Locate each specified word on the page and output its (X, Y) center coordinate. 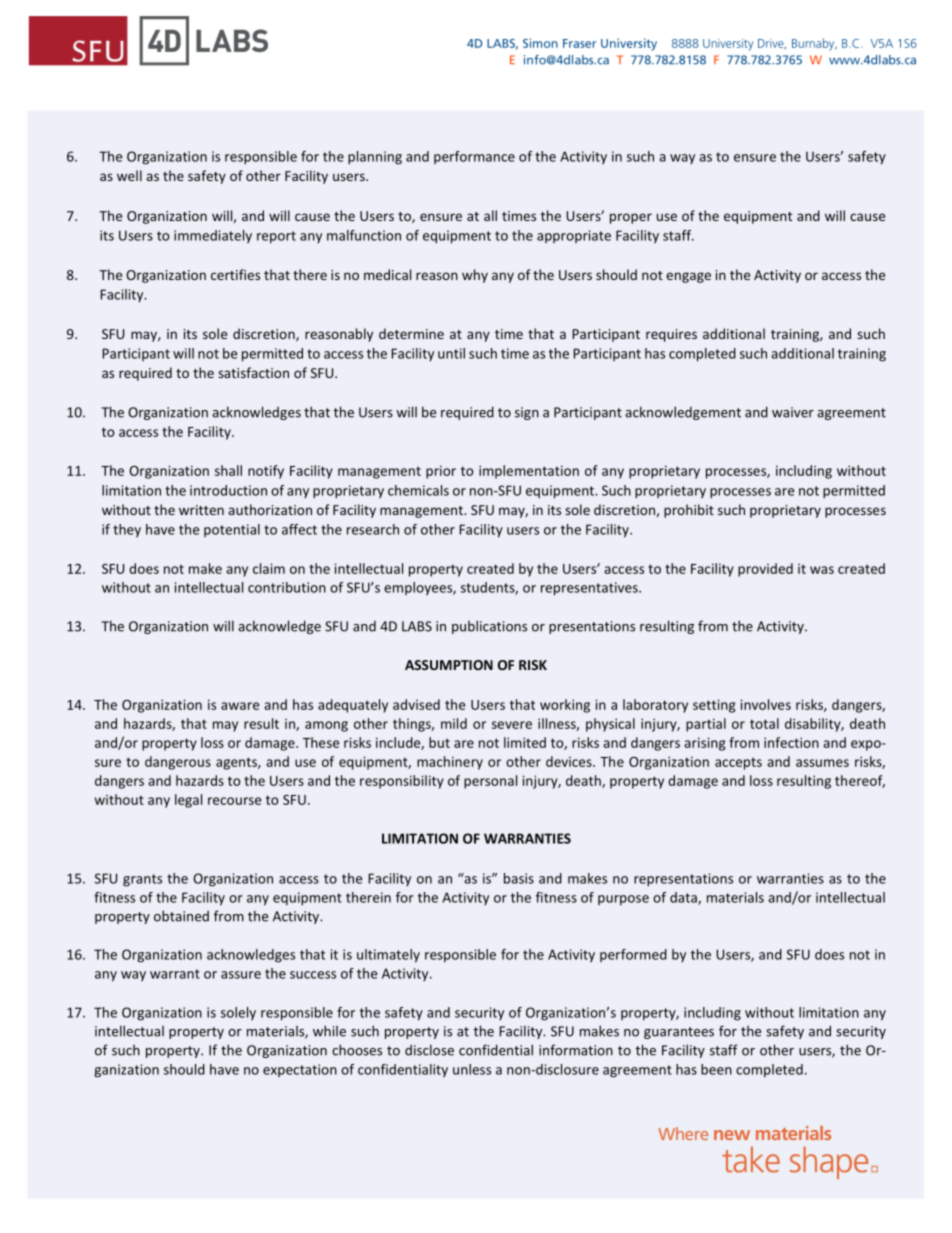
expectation (300, 1070)
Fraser (579, 43)
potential (232, 530)
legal (188, 801)
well (129, 175)
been (716, 1069)
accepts (738, 764)
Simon (540, 43)
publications (489, 627)
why (475, 276)
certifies (235, 274)
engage (688, 277)
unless (472, 1069)
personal (490, 782)
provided (765, 570)
